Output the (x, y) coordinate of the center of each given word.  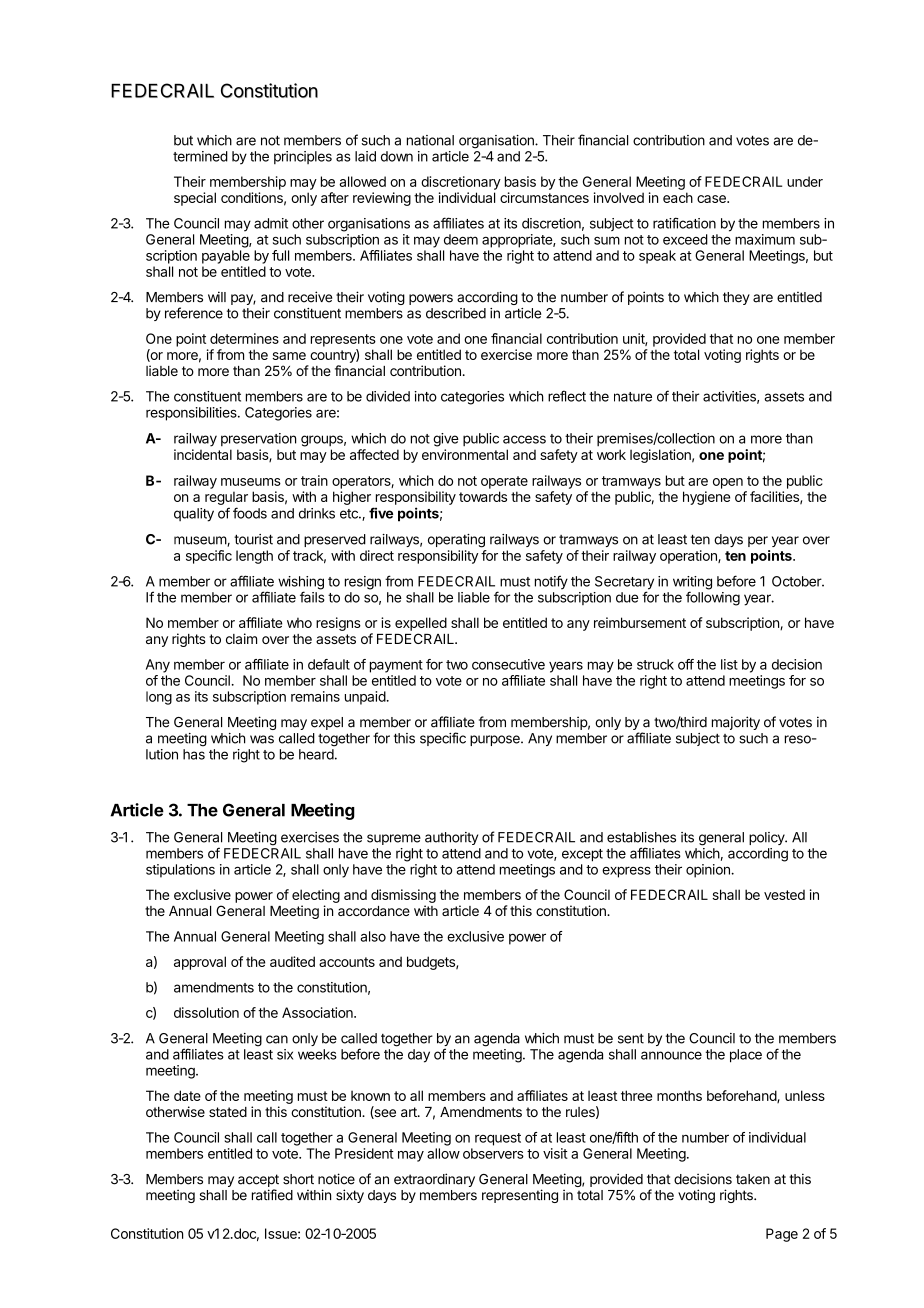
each (678, 197)
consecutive (508, 664)
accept (258, 1180)
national (430, 140)
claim (241, 638)
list (729, 664)
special (195, 199)
